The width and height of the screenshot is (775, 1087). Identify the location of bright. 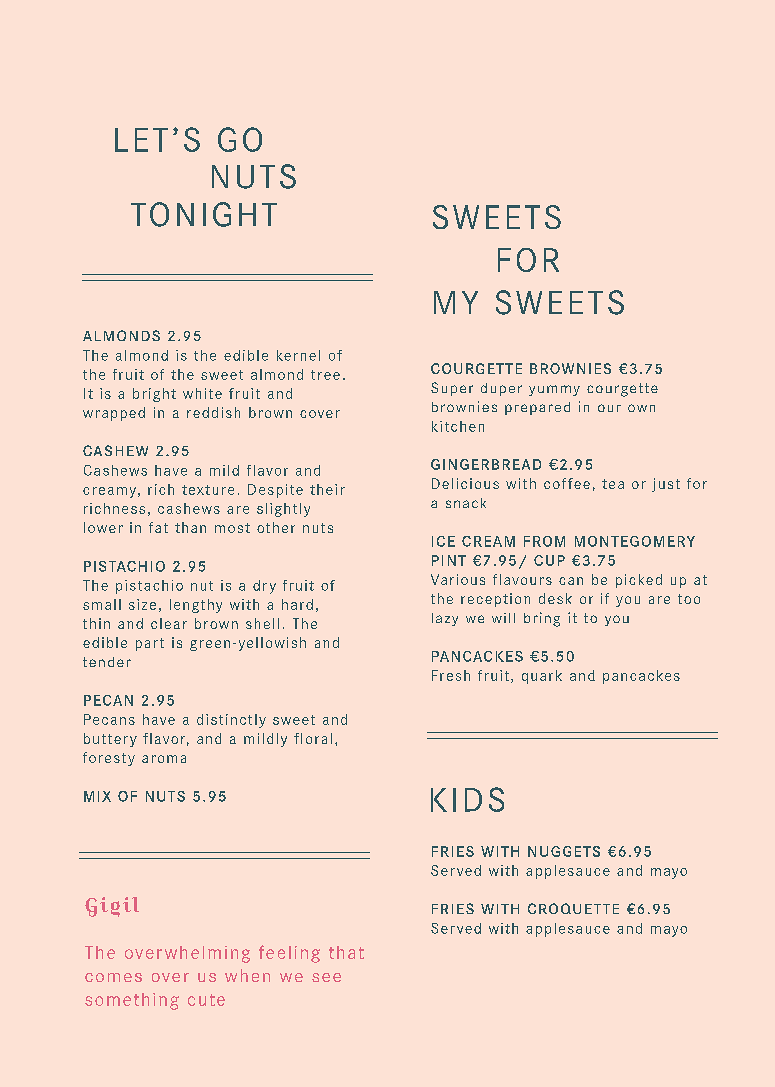
(154, 395).
